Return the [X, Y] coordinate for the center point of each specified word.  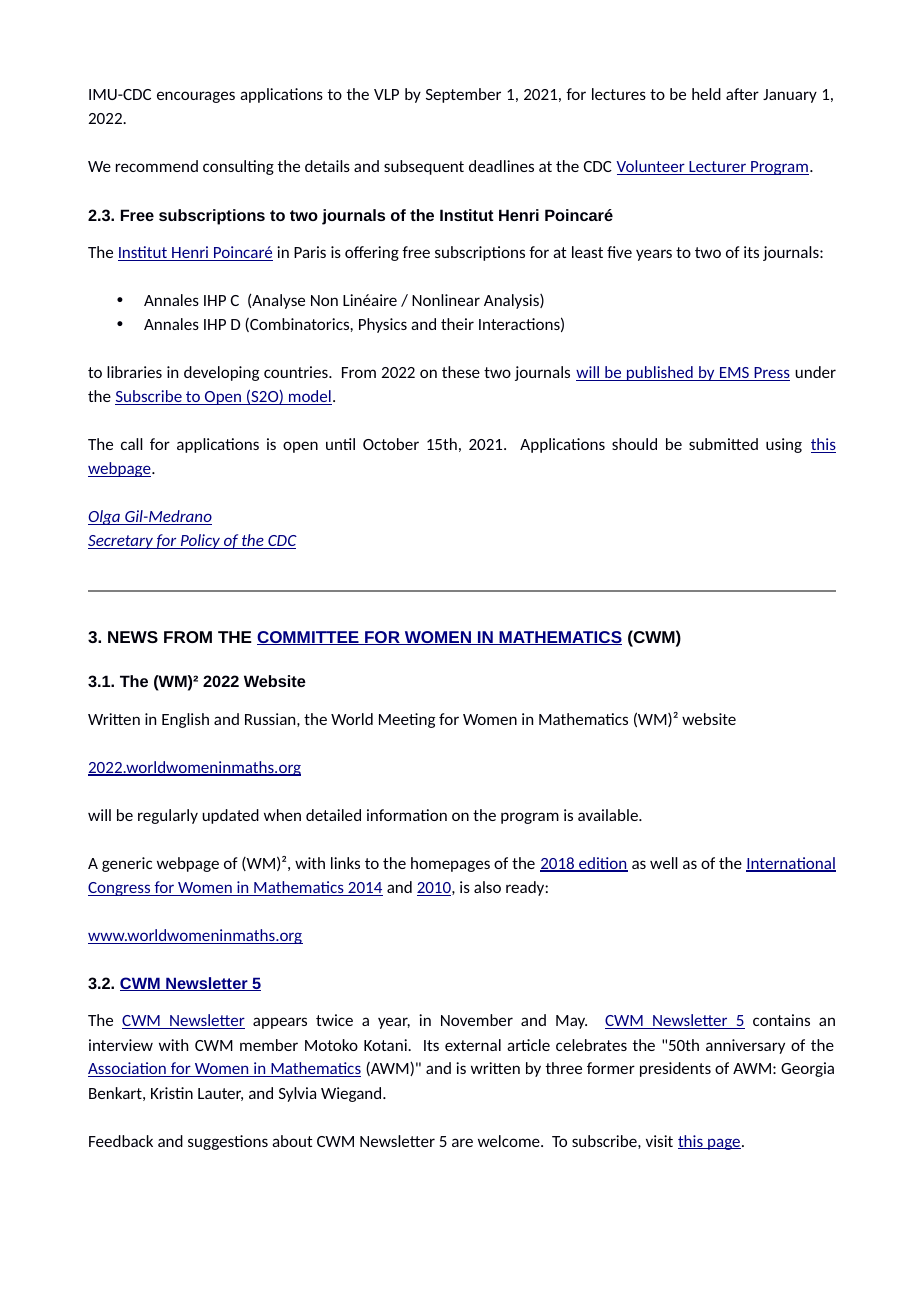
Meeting [407, 720]
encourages [196, 97]
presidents [675, 1069]
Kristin [172, 1093]
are [462, 1142]
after [742, 94]
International [791, 864]
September [463, 95]
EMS [734, 374]
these [461, 372]
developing [221, 373]
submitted [723, 444]
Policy [200, 541]
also [487, 887]
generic [127, 864]
